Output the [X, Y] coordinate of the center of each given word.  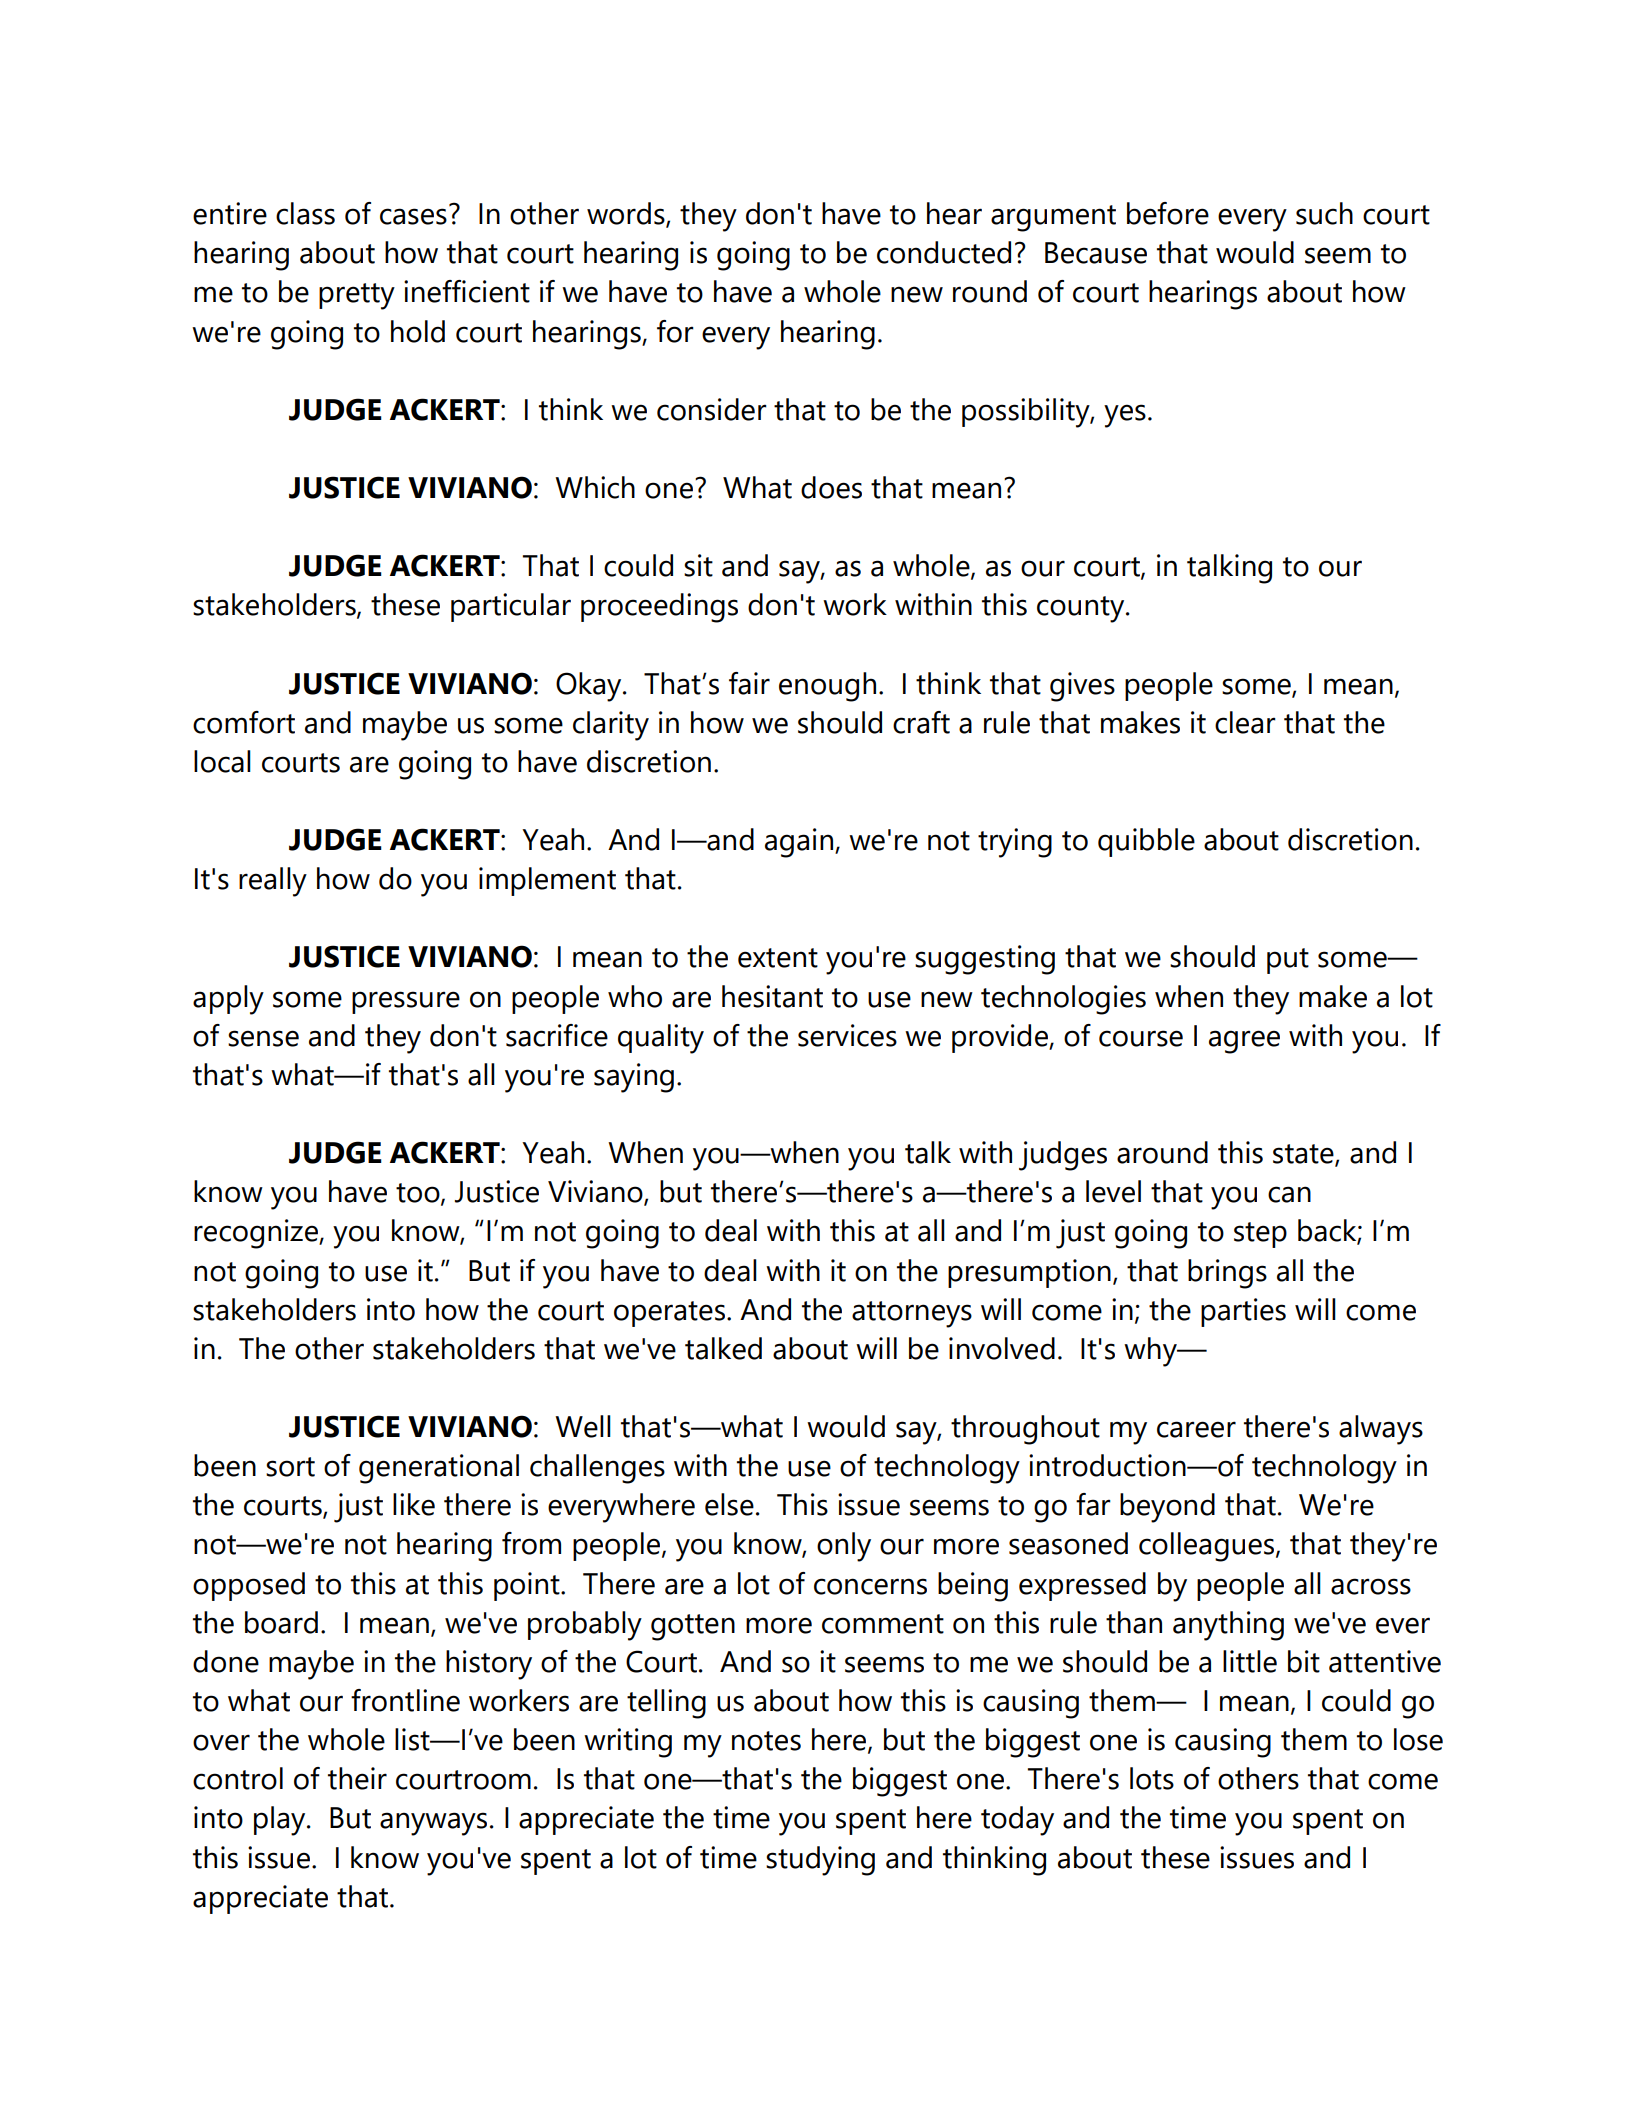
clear [1245, 722]
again [799, 843]
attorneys [912, 1314]
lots [1152, 1778]
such [1324, 213]
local [222, 761]
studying [820, 1861]
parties [1243, 1312]
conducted [944, 252]
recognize [257, 1234]
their [357, 1778]
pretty [357, 296]
